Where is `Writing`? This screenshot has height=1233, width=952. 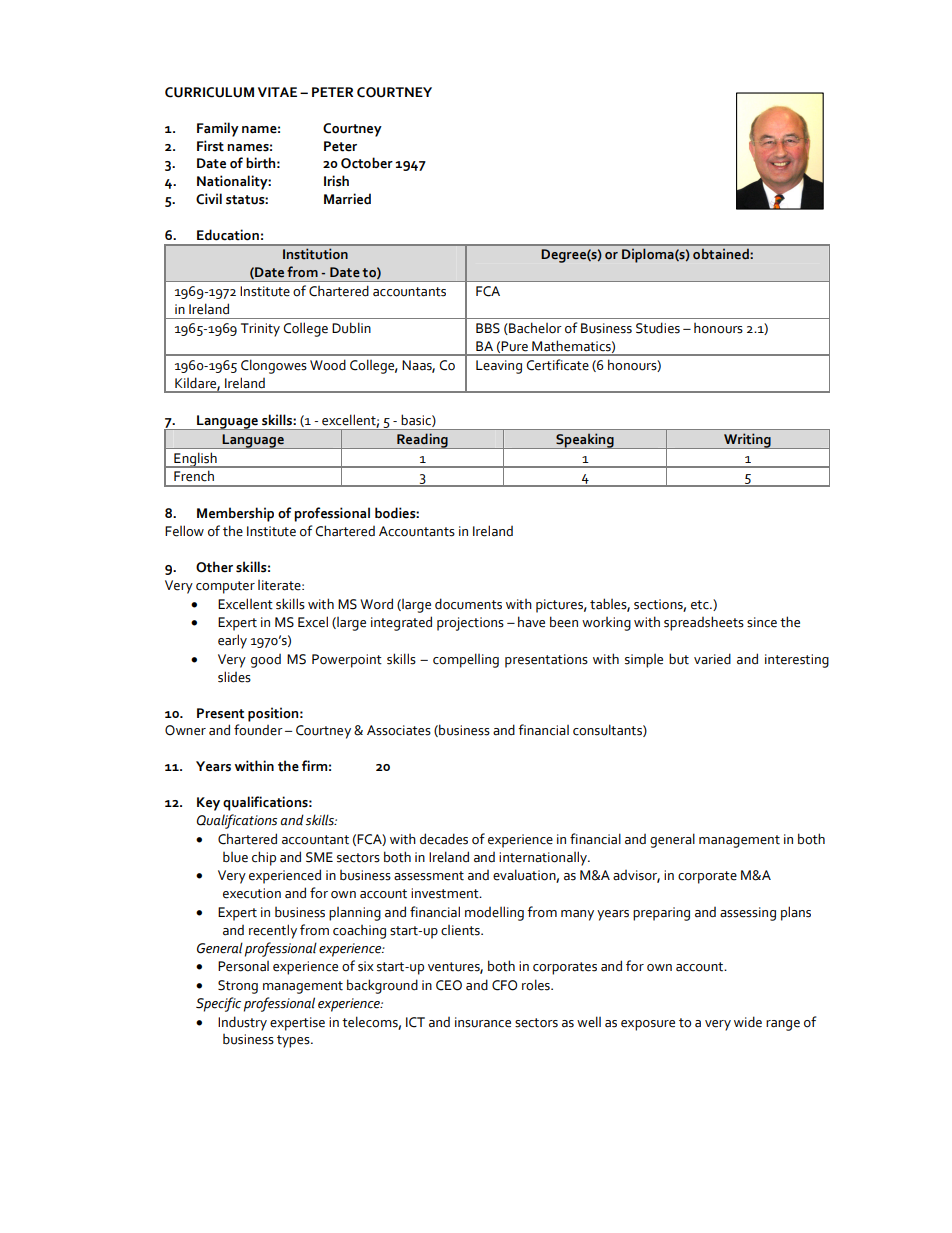
Writing is located at coordinates (747, 441).
